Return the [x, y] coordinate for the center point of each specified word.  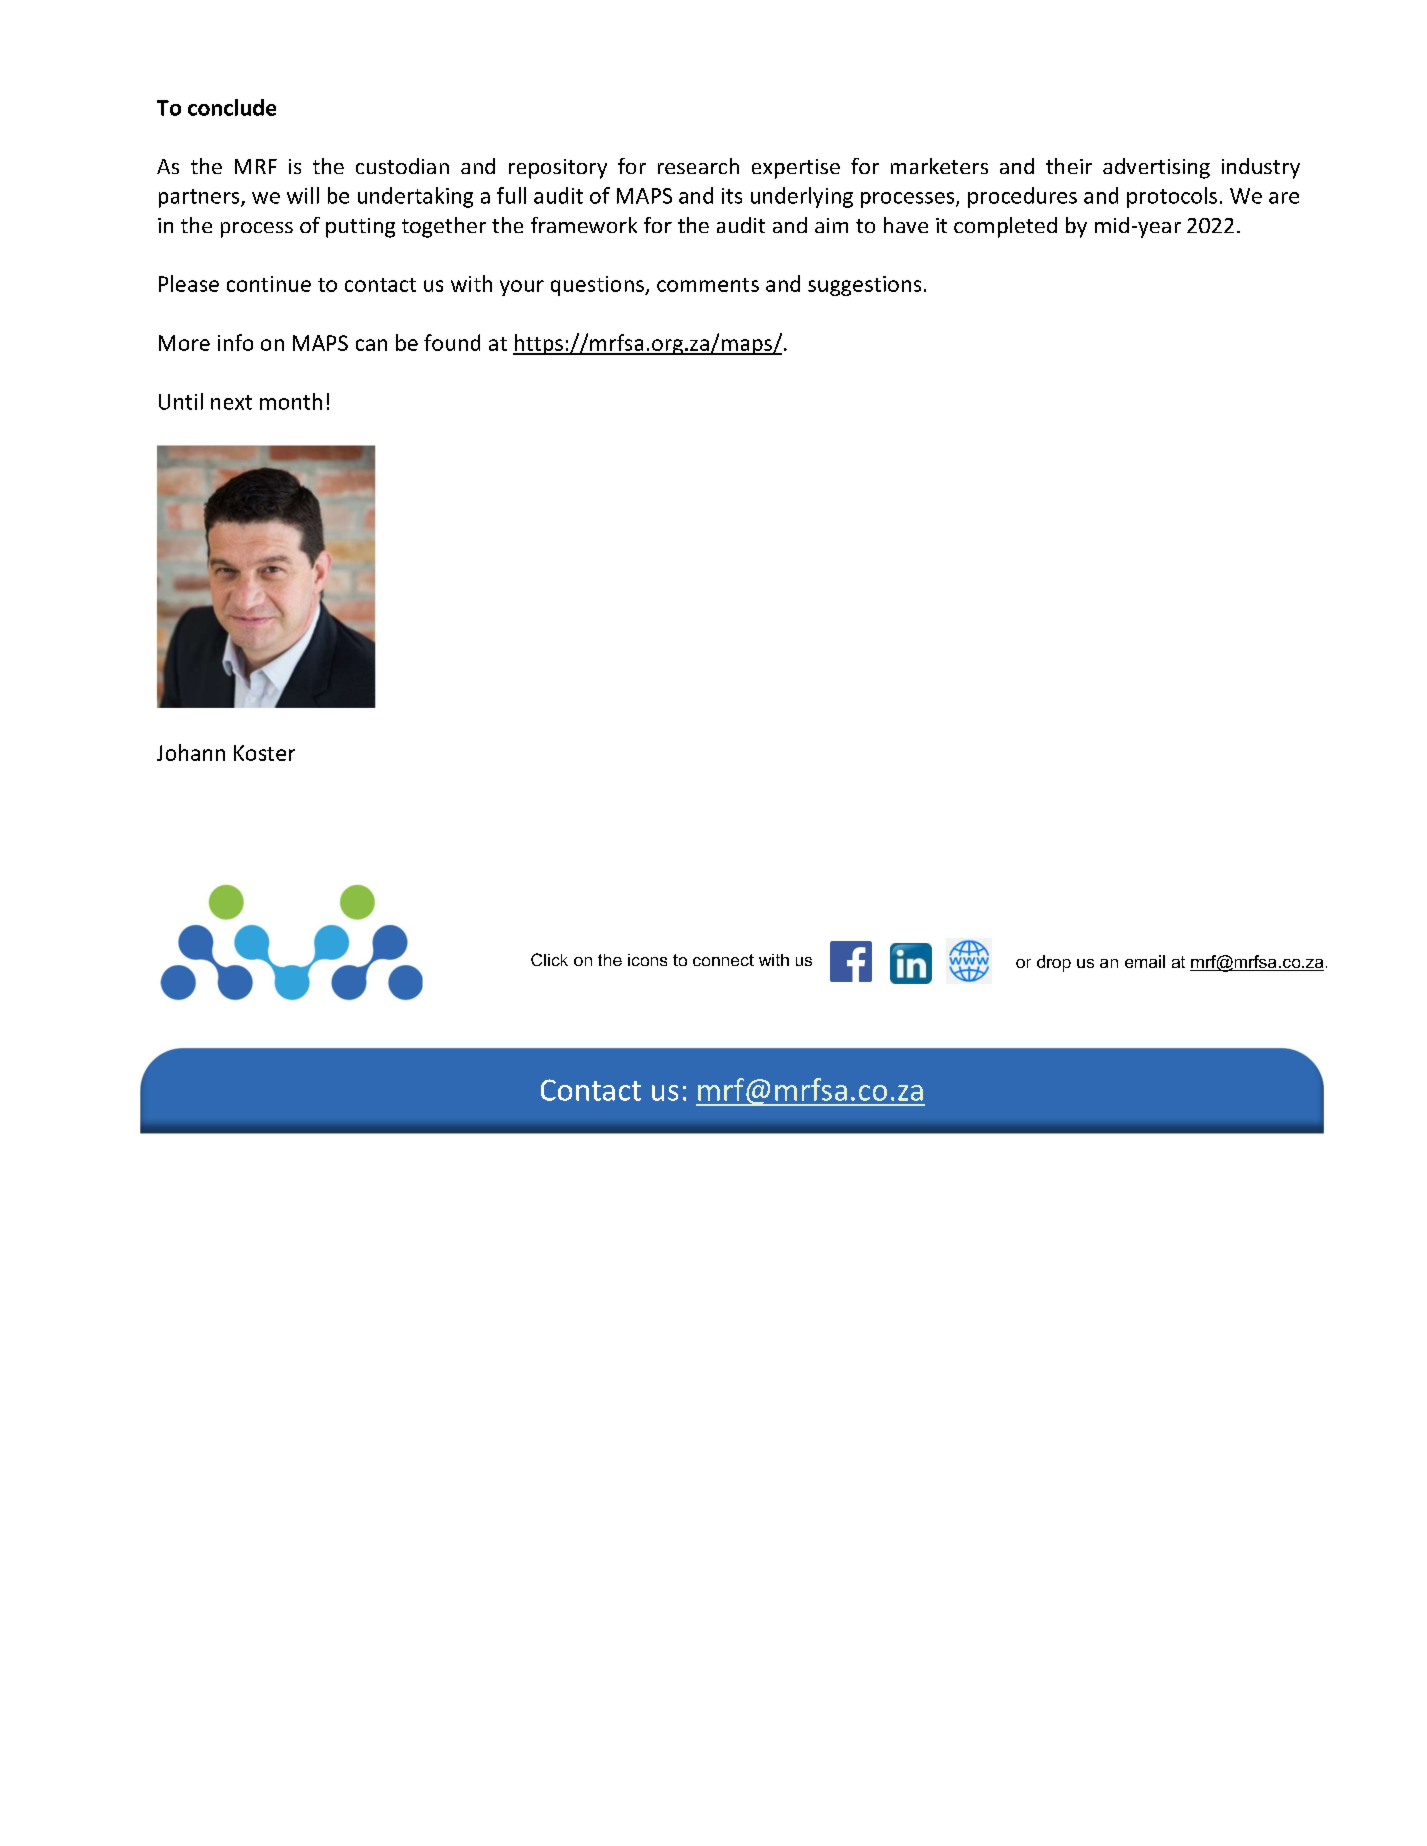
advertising [1156, 168]
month [291, 401]
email [1145, 961]
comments [708, 285]
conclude [232, 107]
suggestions [864, 286]
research [698, 166]
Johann [191, 752]
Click [549, 959]
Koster [264, 753]
